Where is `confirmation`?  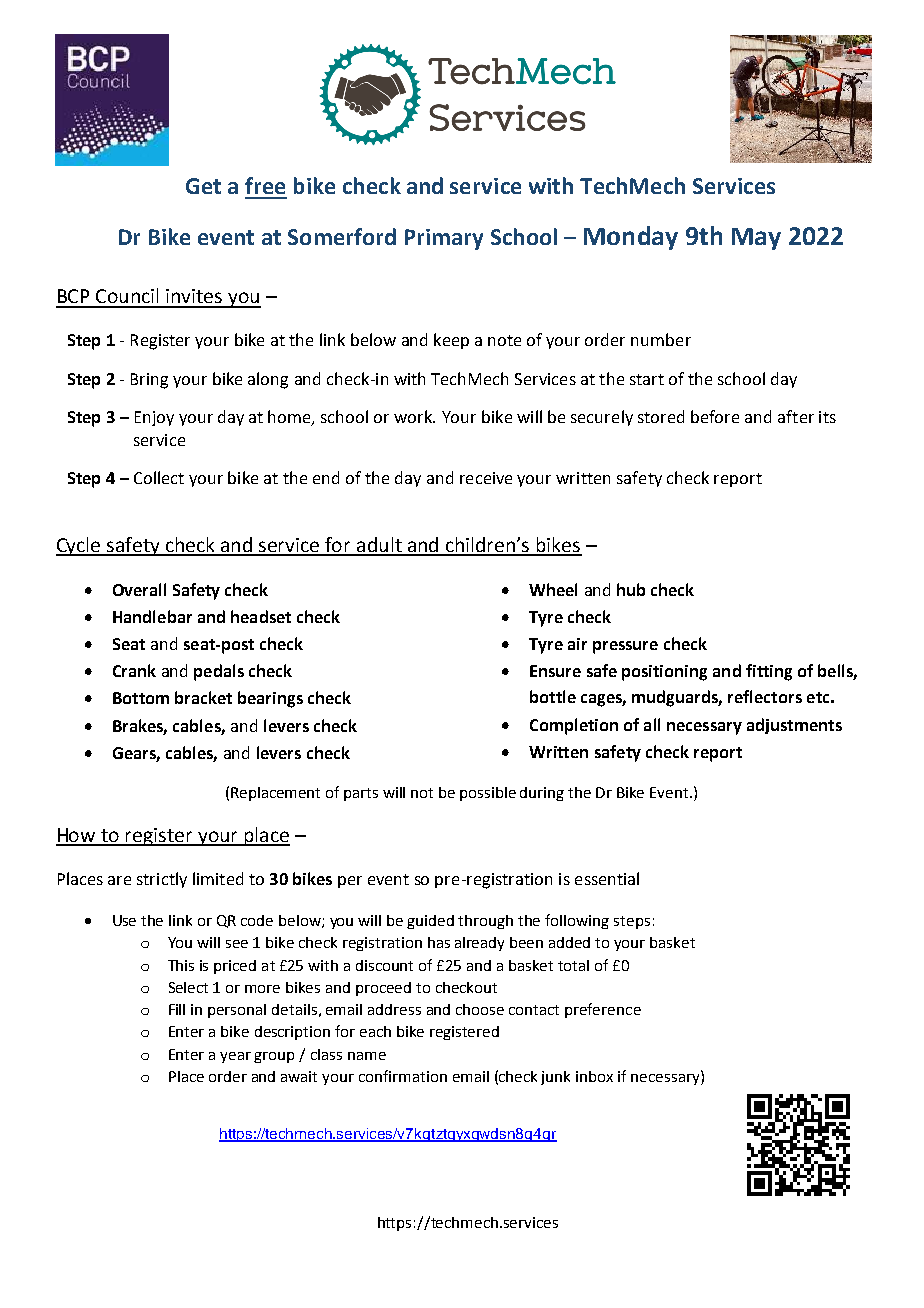 confirmation is located at coordinates (403, 1076).
